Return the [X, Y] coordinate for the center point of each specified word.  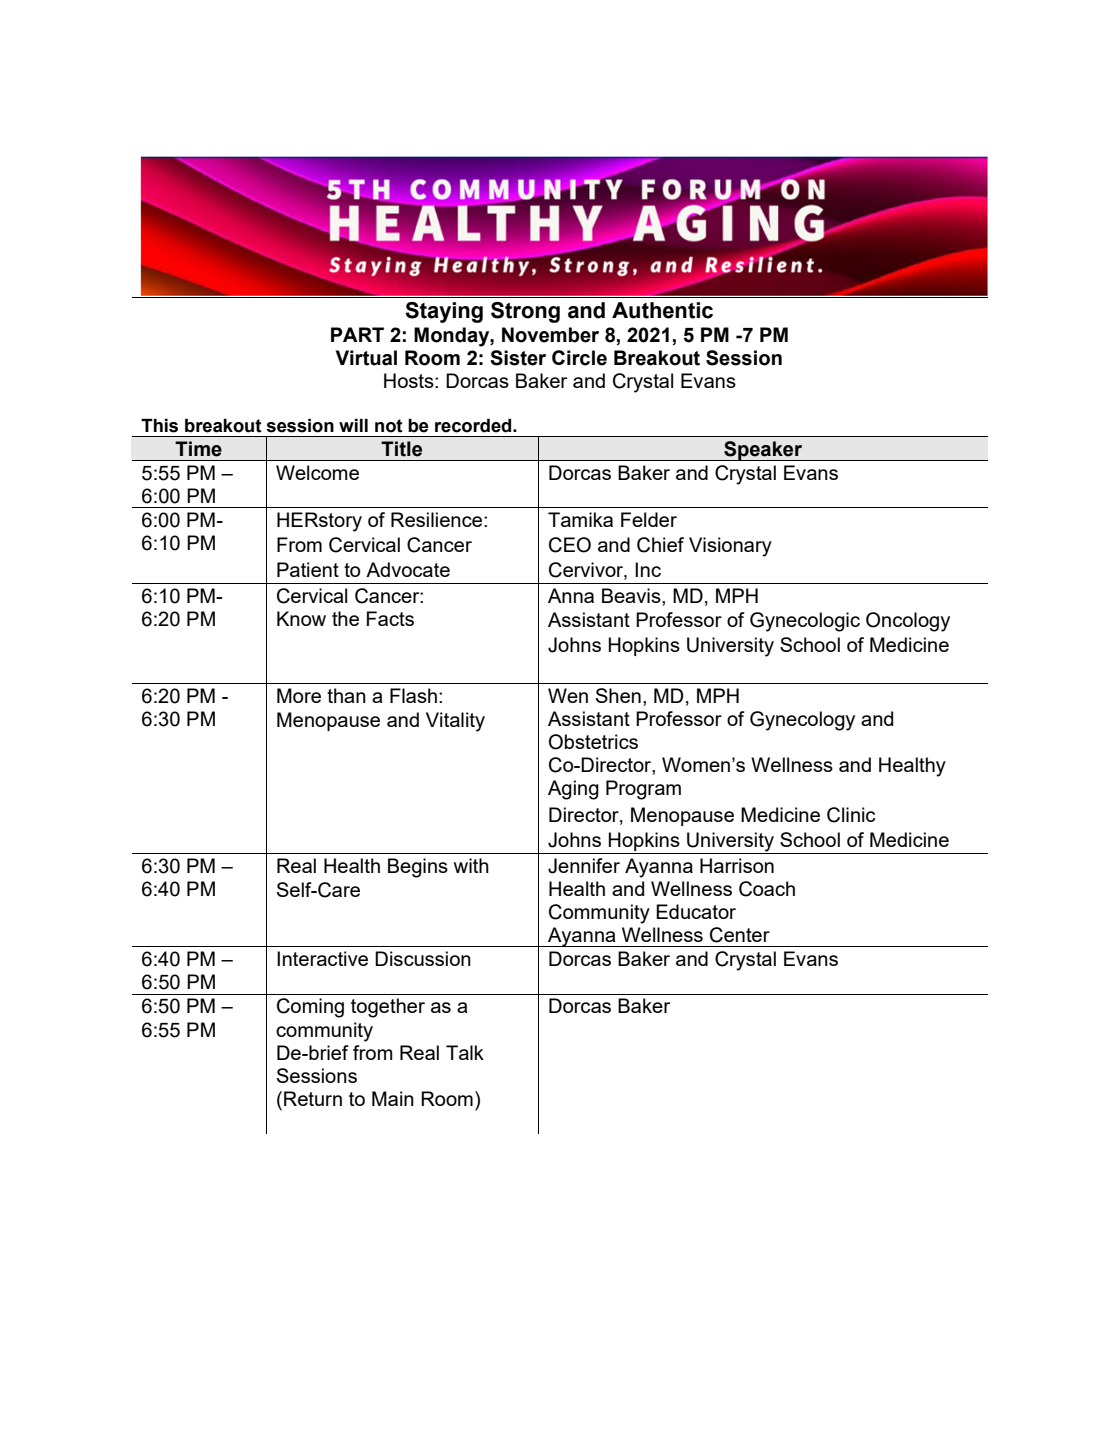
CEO [570, 545]
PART [357, 334]
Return [313, 1098]
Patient [308, 569]
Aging [573, 790]
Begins [418, 868]
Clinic [851, 815]
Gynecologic [805, 622]
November [550, 335]
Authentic [662, 310]
